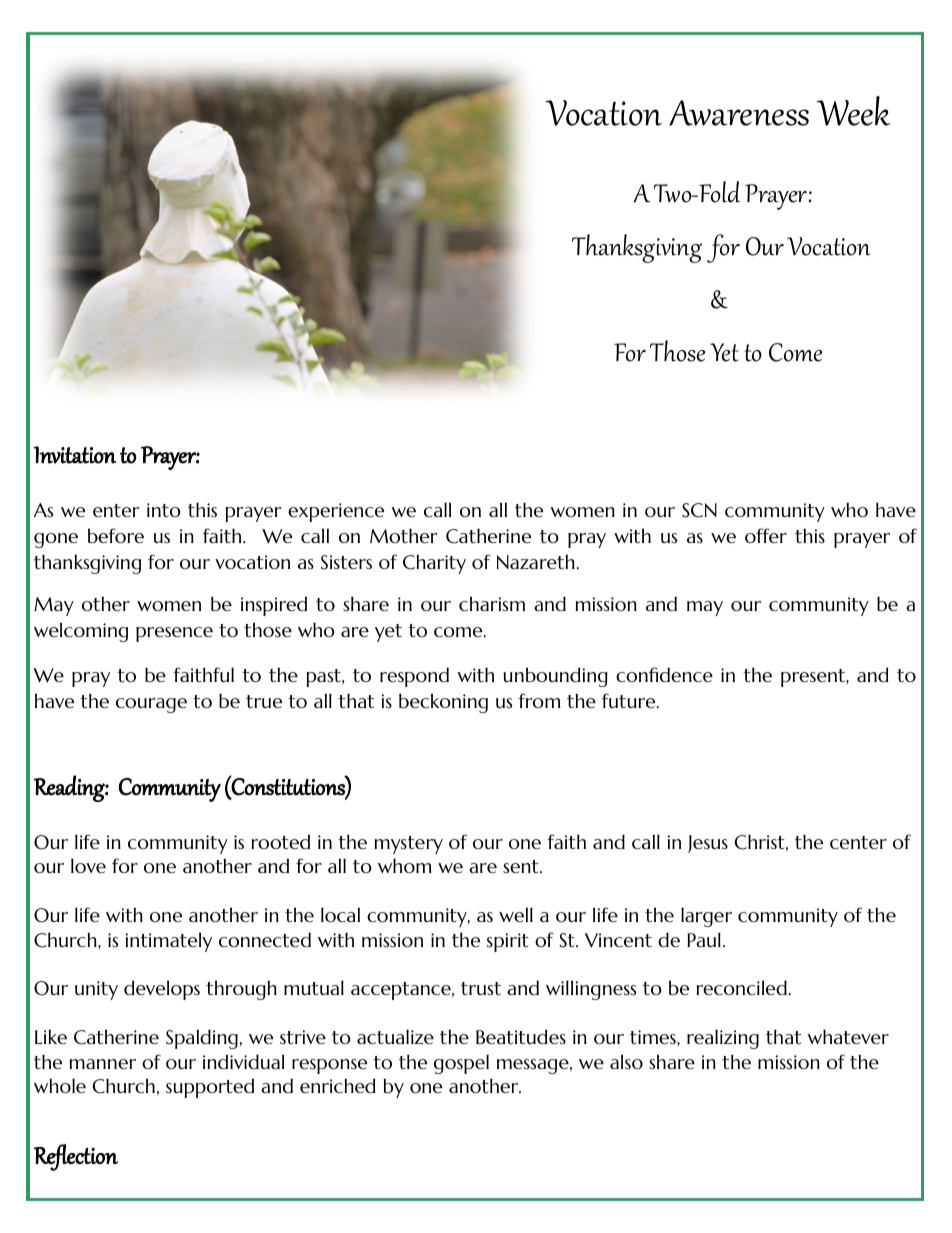  Describe the element at coordinates (174, 634) in the image. I see `presence` at that location.
